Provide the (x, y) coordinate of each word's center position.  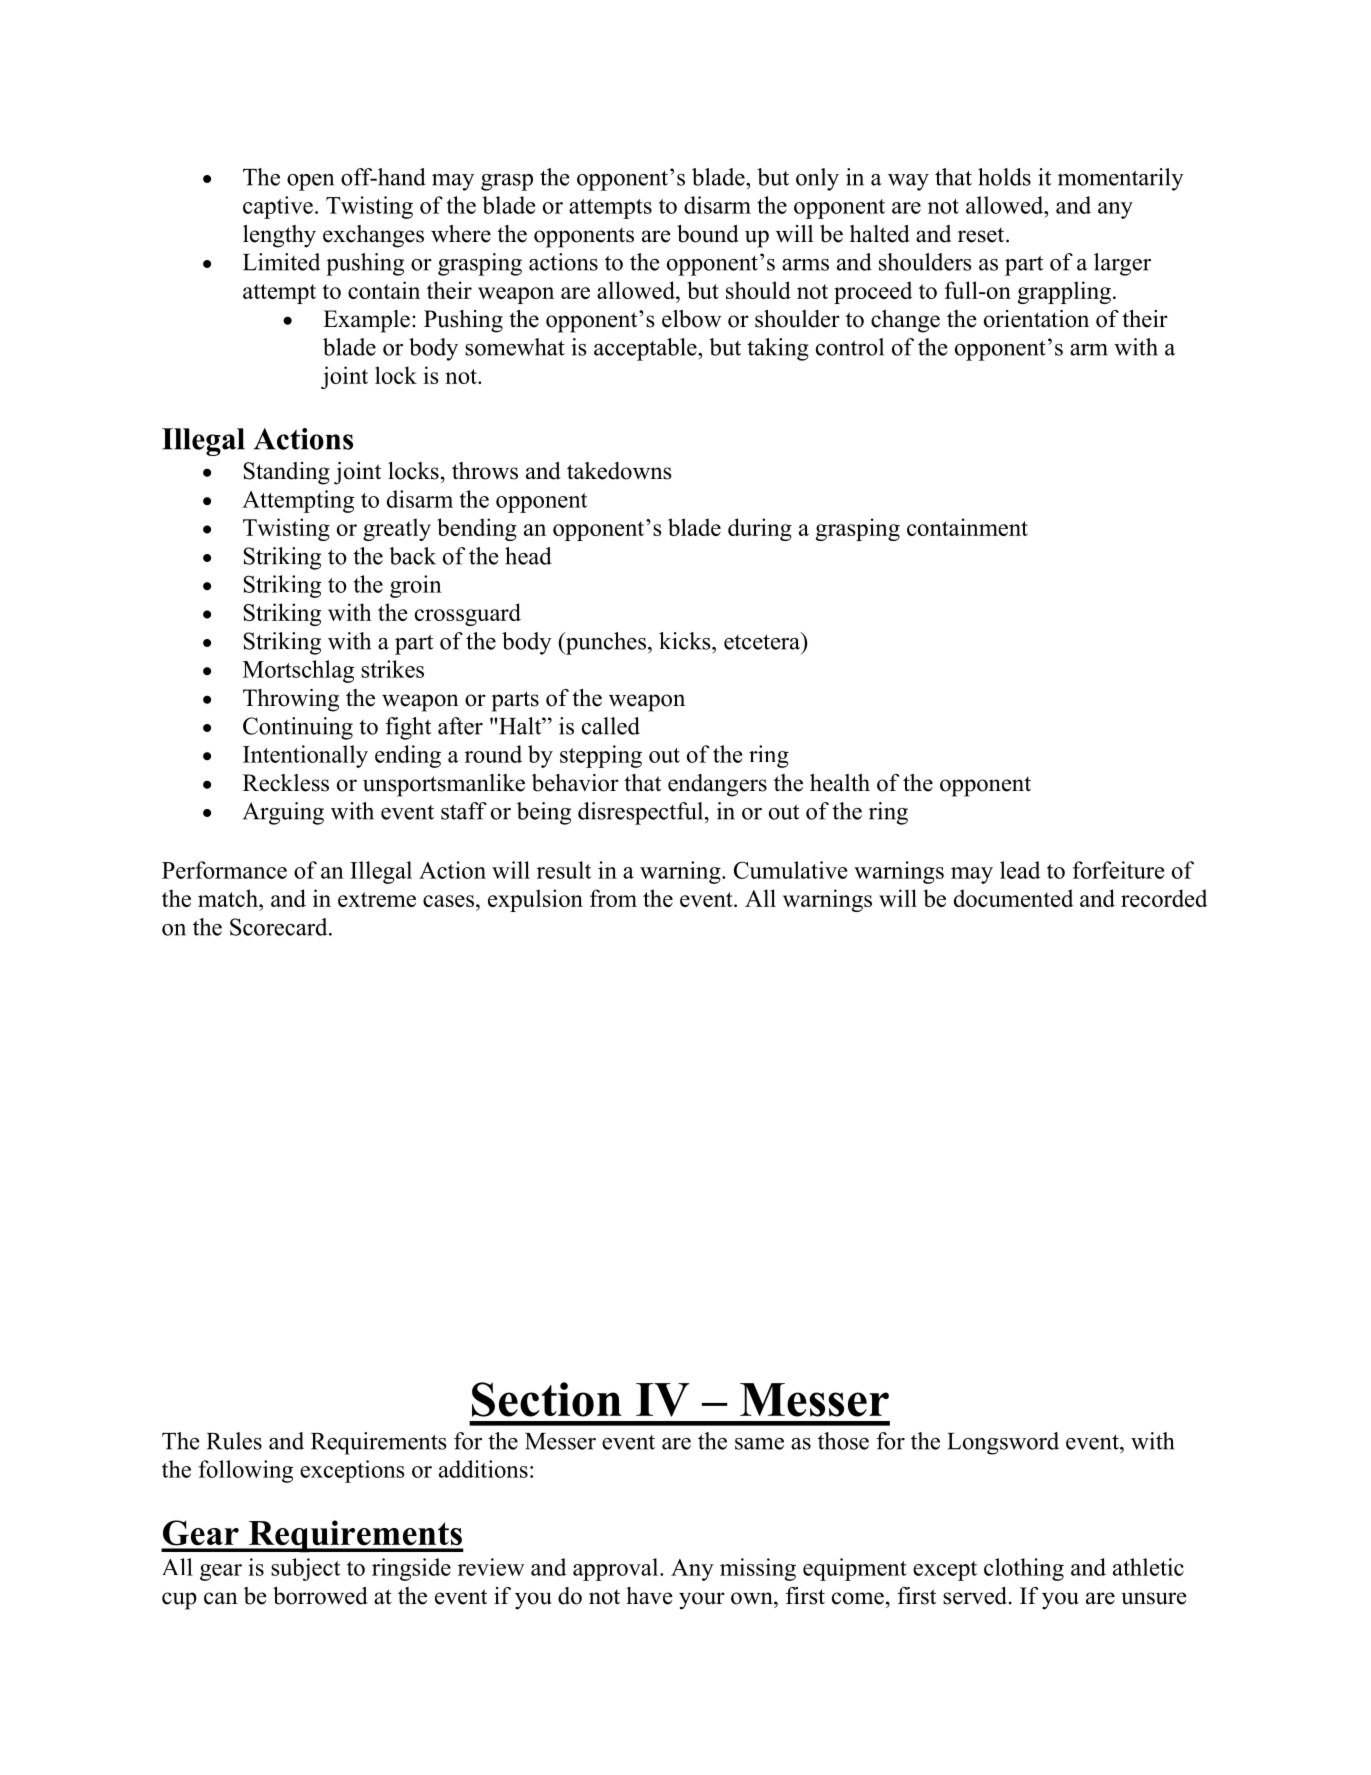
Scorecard (280, 927)
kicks (686, 641)
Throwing (291, 700)
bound (708, 234)
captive (278, 207)
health (840, 783)
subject (305, 1569)
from (613, 898)
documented (1013, 898)
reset (982, 235)
